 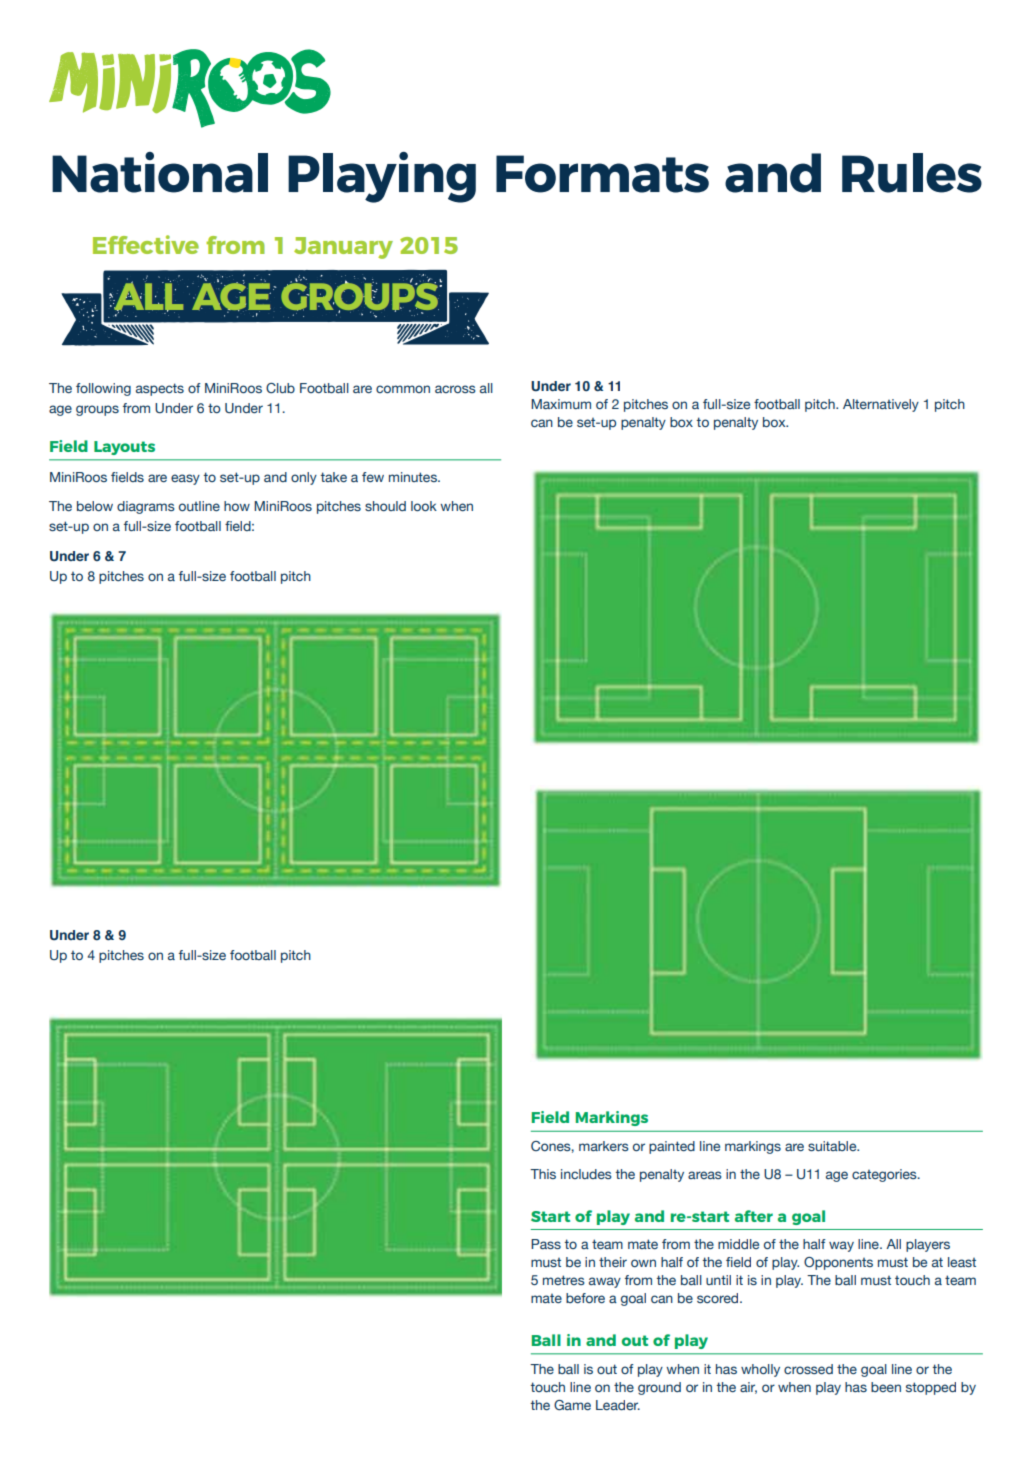 What do you see at coordinates (160, 172) in the image?
I see `National` at bounding box center [160, 172].
